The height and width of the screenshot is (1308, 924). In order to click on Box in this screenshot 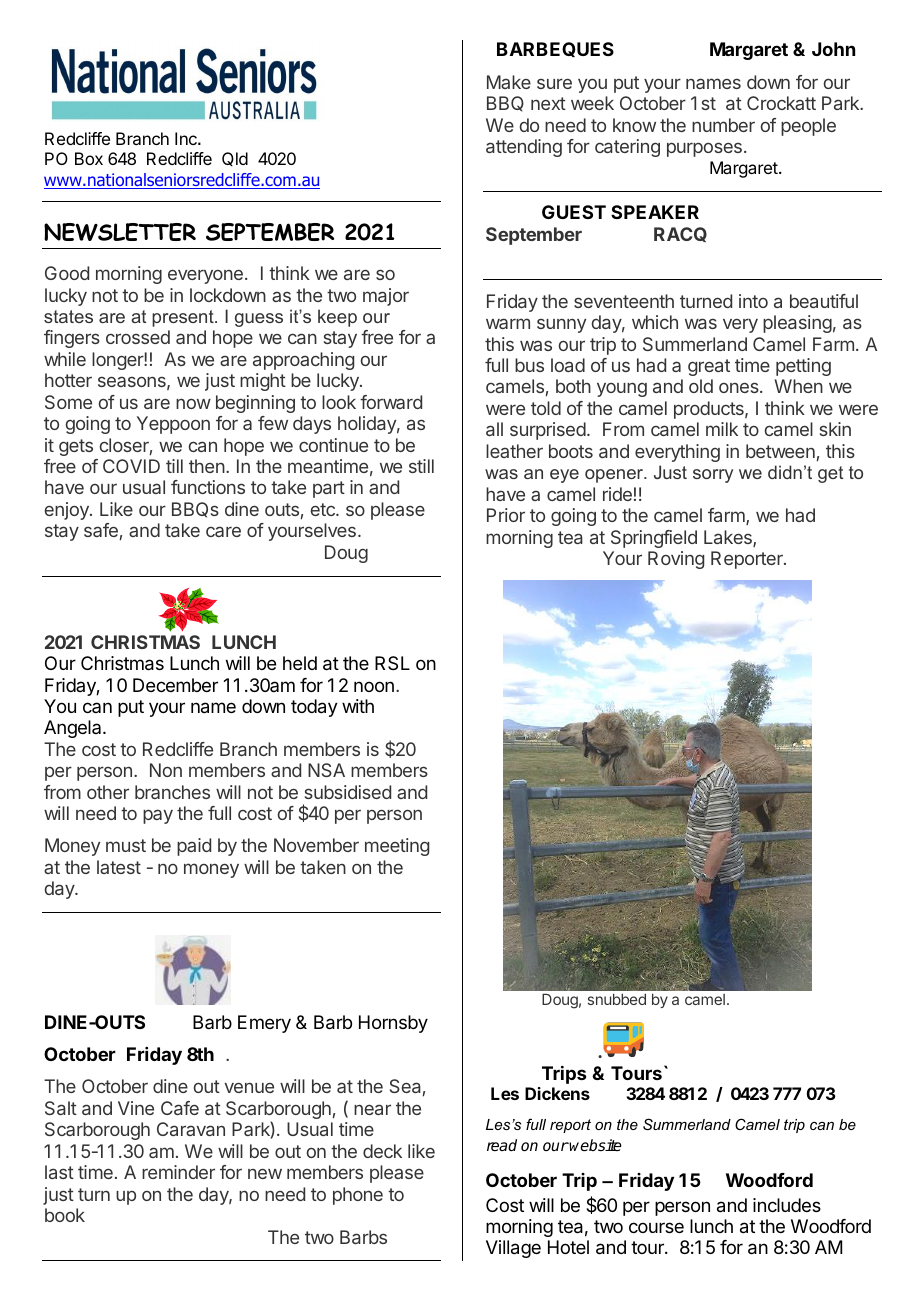, I will do `click(89, 158)`.
